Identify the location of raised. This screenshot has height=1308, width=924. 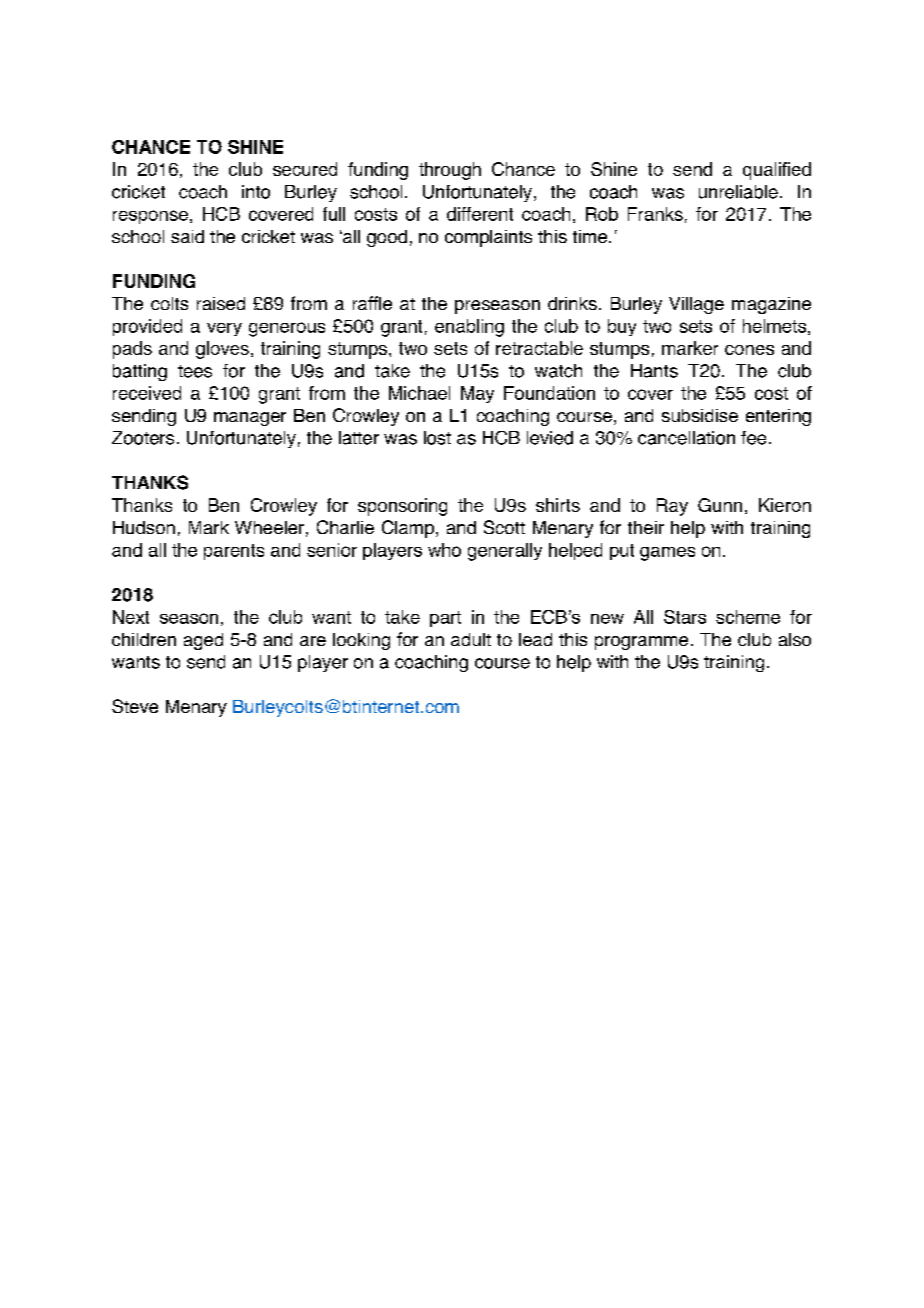
(221, 303).
